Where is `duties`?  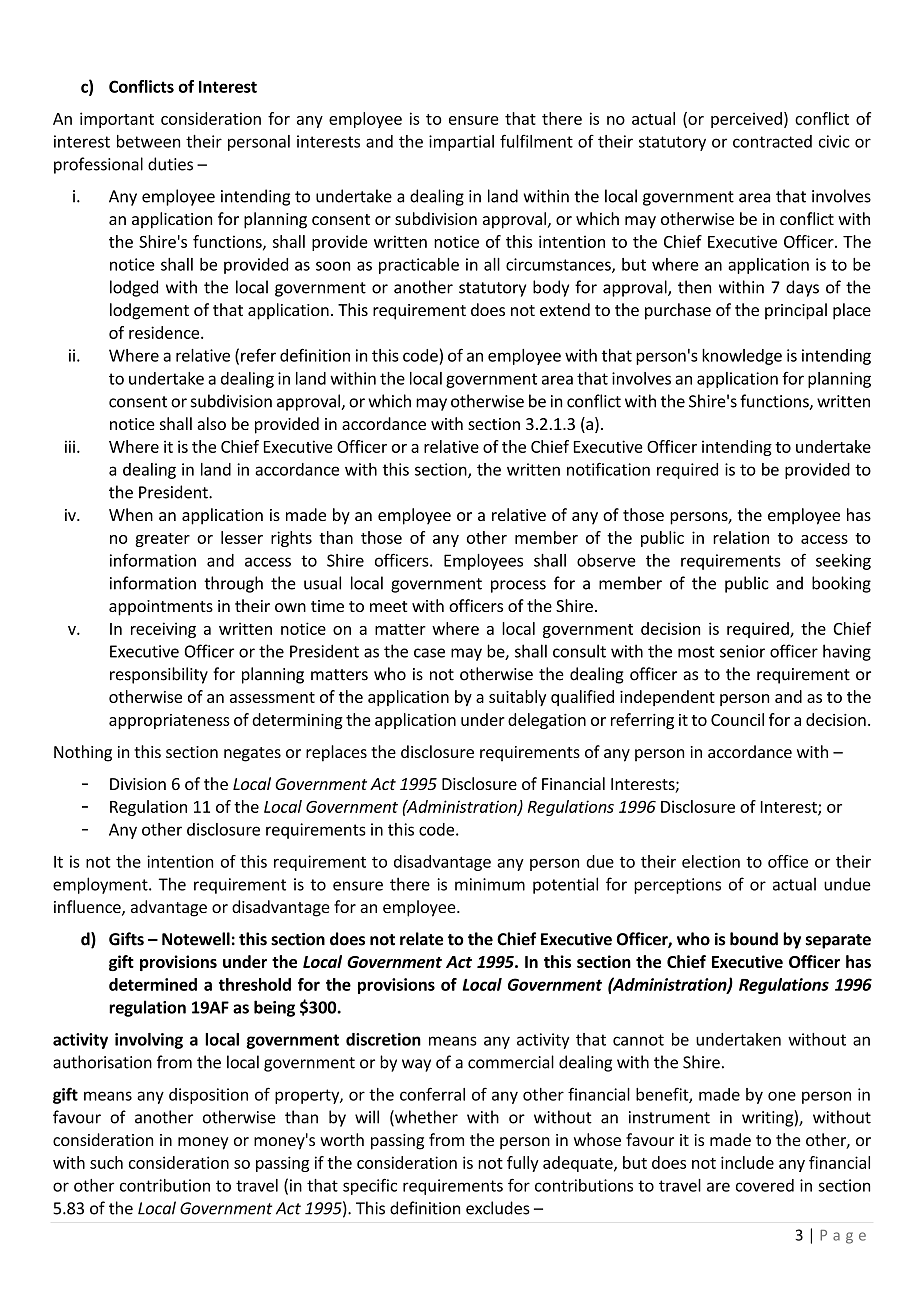
duties is located at coordinates (170, 164).
